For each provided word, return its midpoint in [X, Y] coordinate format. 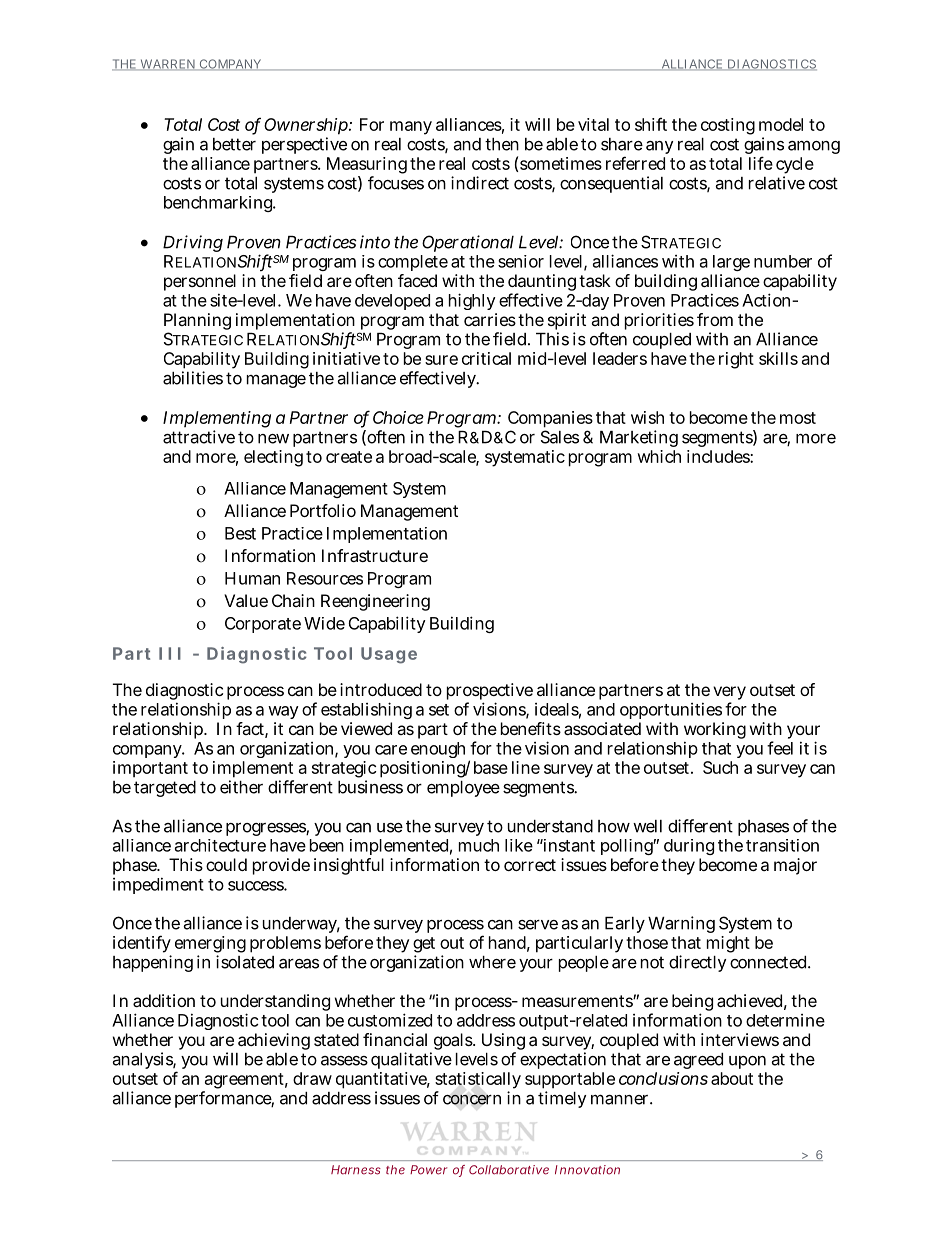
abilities [193, 378]
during [689, 847]
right [736, 360]
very [729, 694]
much [479, 845]
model [781, 124]
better [234, 144]
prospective [490, 693]
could [226, 864]
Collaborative [509, 1170]
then [502, 144]
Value [246, 600]
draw [312, 1078]
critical [486, 358]
